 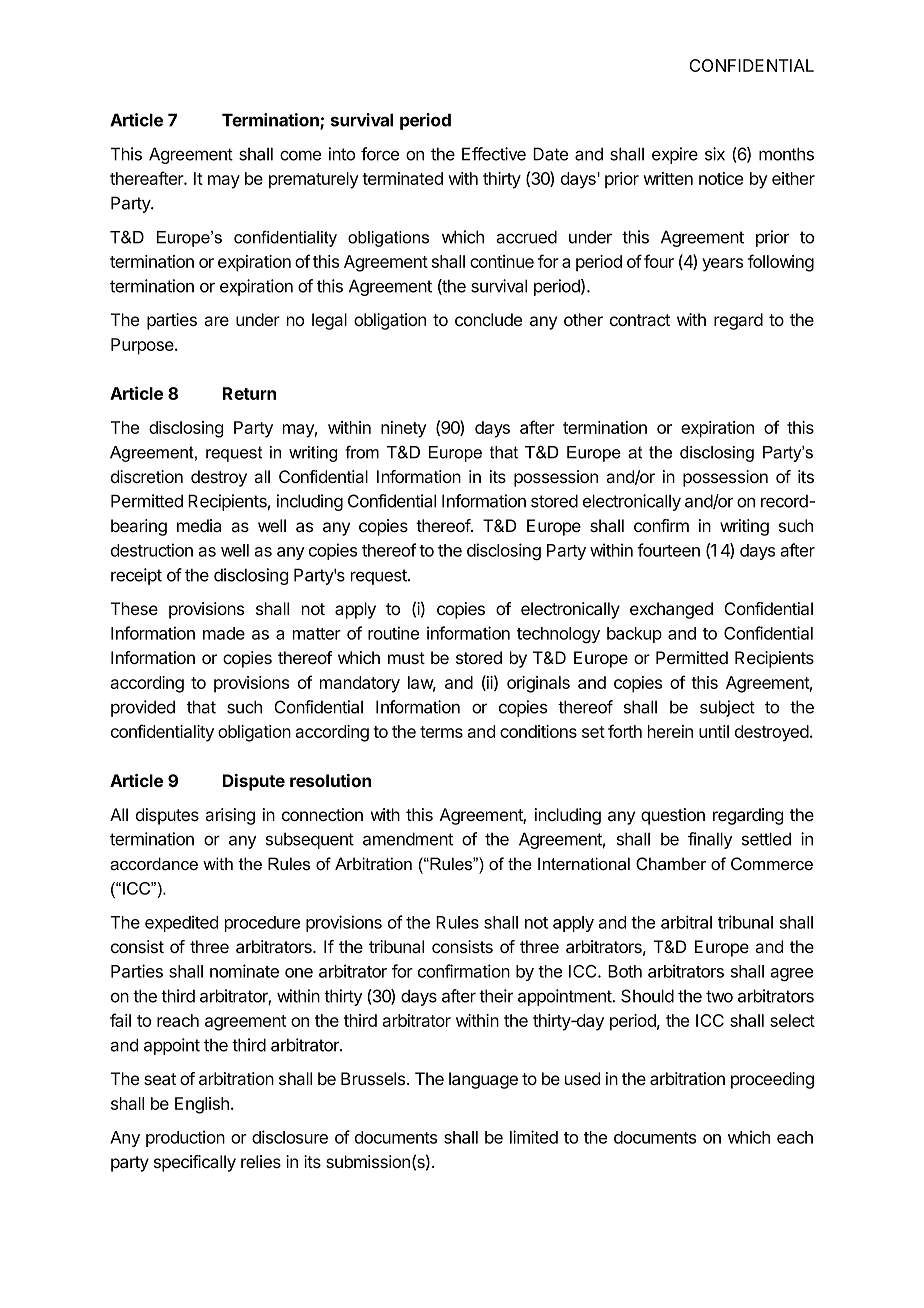 What do you see at coordinates (719, 996) in the screenshot?
I see `two` at bounding box center [719, 996].
